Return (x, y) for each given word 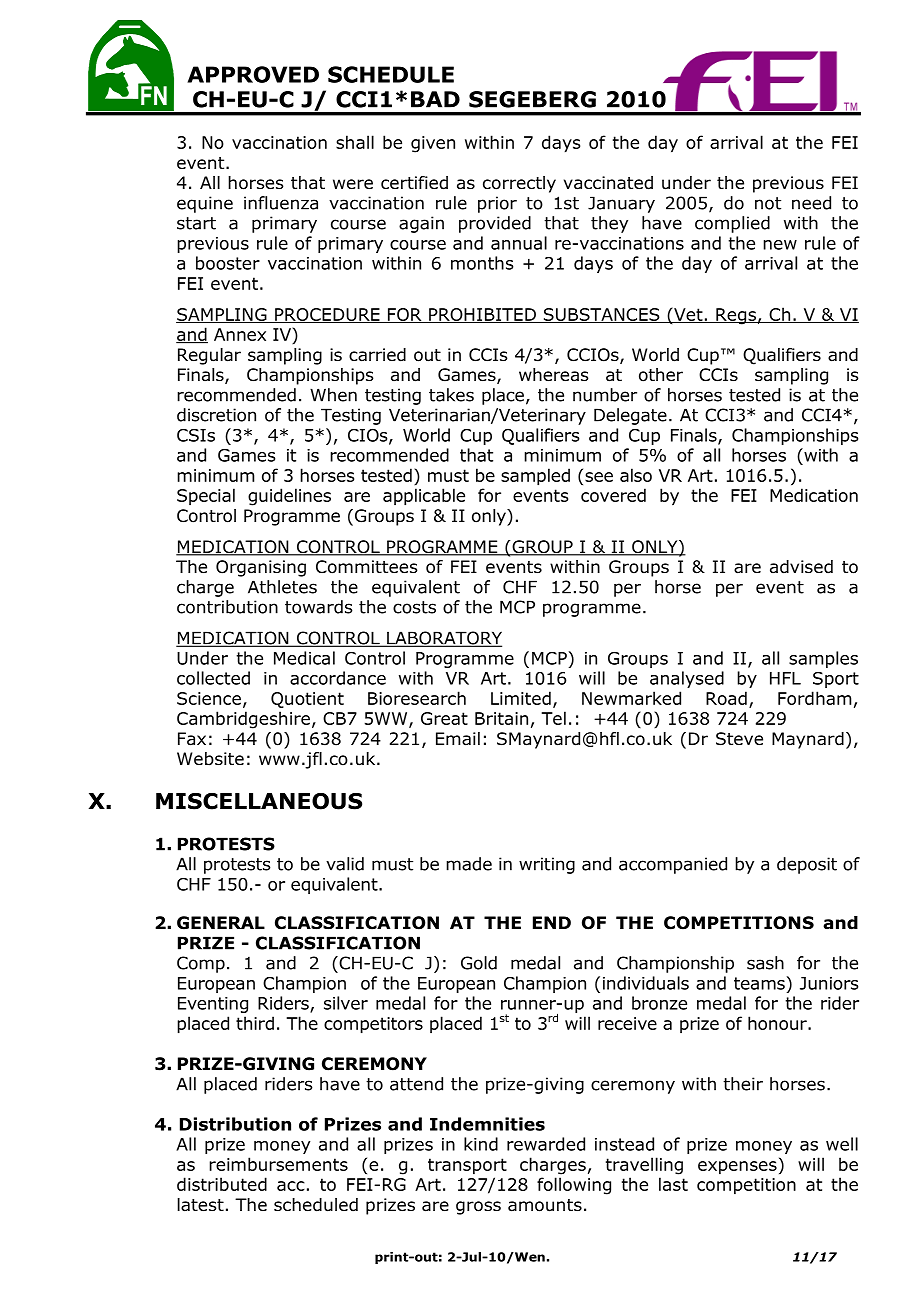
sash (765, 963)
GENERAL (221, 923)
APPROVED (253, 74)
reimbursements (278, 1164)
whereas (554, 375)
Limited (521, 698)
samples (823, 659)
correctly (519, 184)
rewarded (546, 1144)
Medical (304, 658)
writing (547, 865)
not (768, 203)
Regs (736, 316)
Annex (240, 334)
